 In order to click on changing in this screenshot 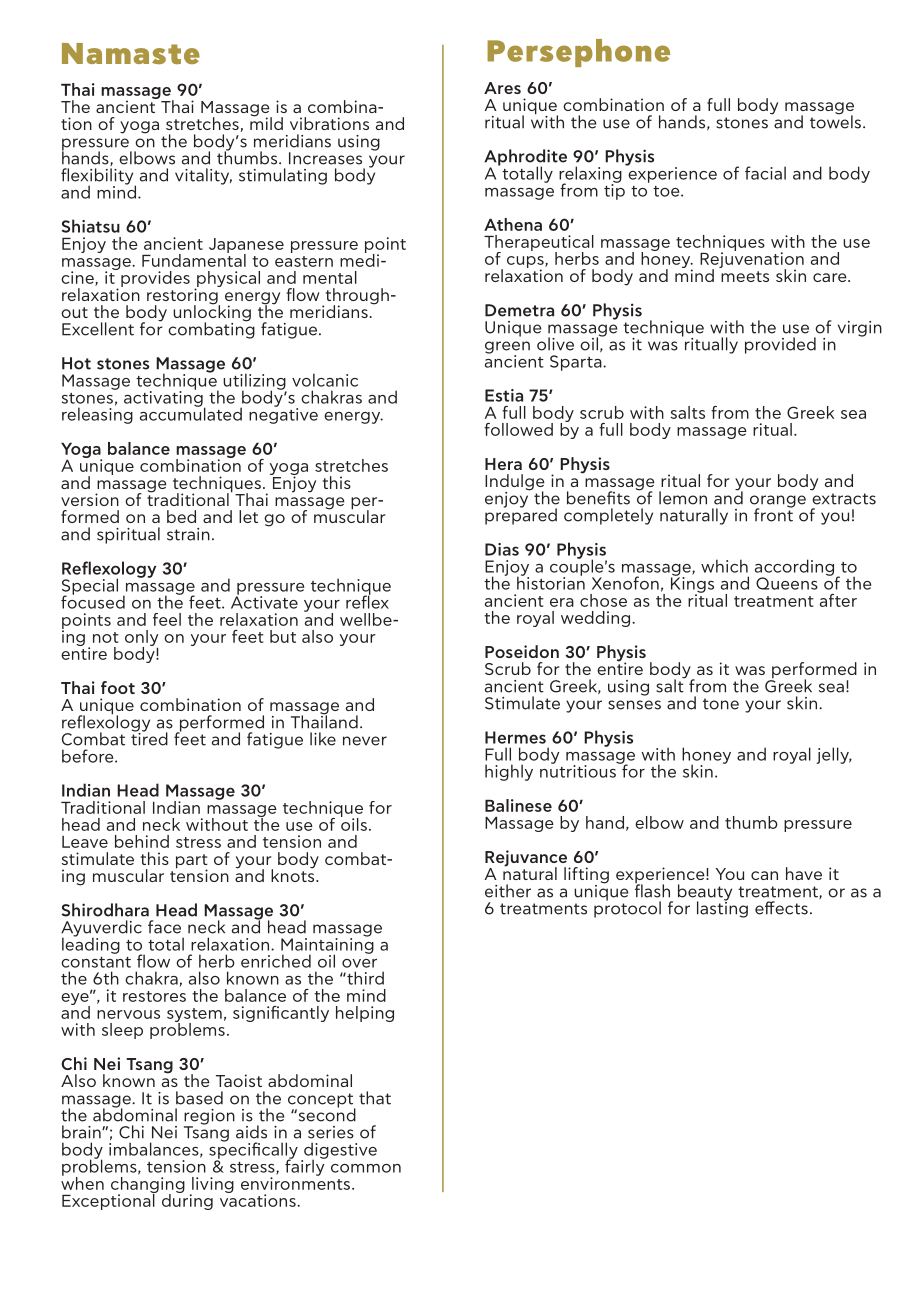, I will do `click(148, 1184)`.
